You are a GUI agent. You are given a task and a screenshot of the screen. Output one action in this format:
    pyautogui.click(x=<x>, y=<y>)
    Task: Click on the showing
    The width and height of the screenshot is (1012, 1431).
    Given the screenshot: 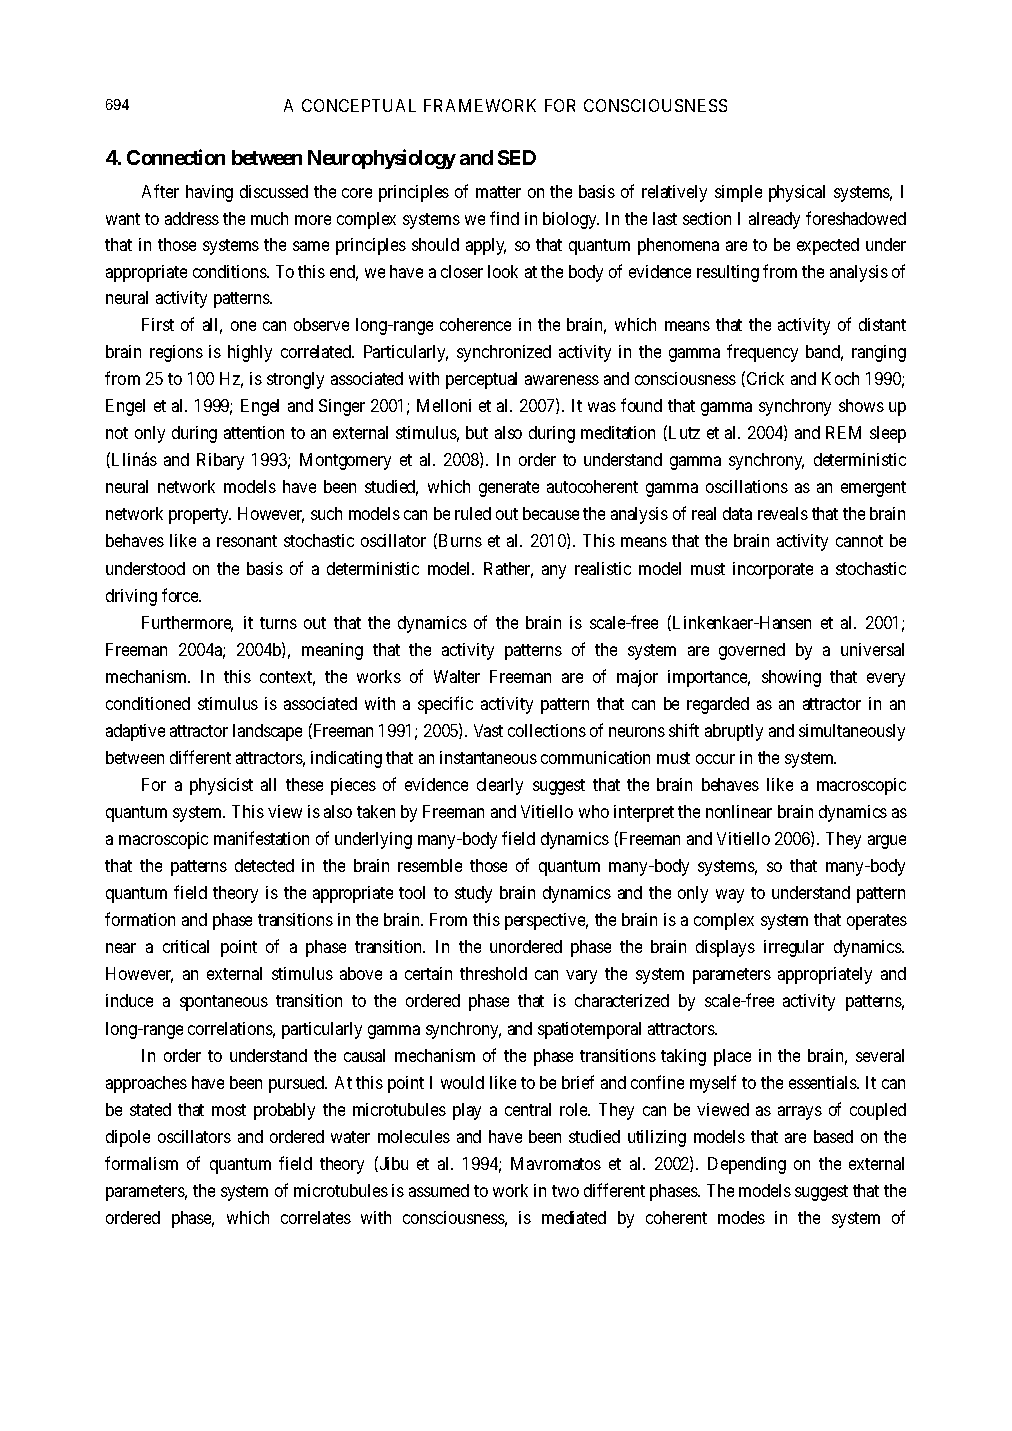 What is the action you would take?
    pyautogui.click(x=791, y=678)
